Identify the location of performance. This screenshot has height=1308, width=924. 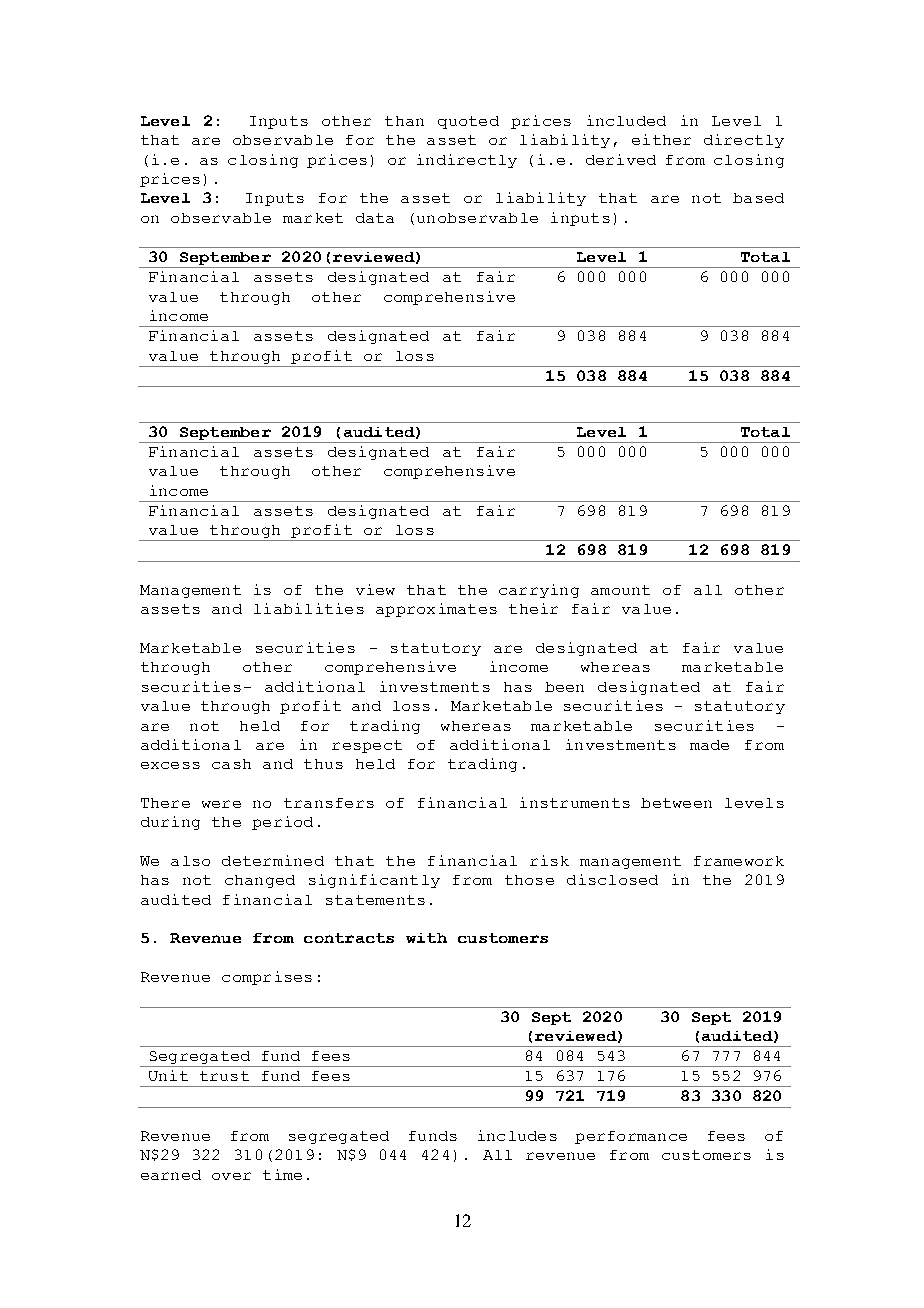
(631, 1137).
